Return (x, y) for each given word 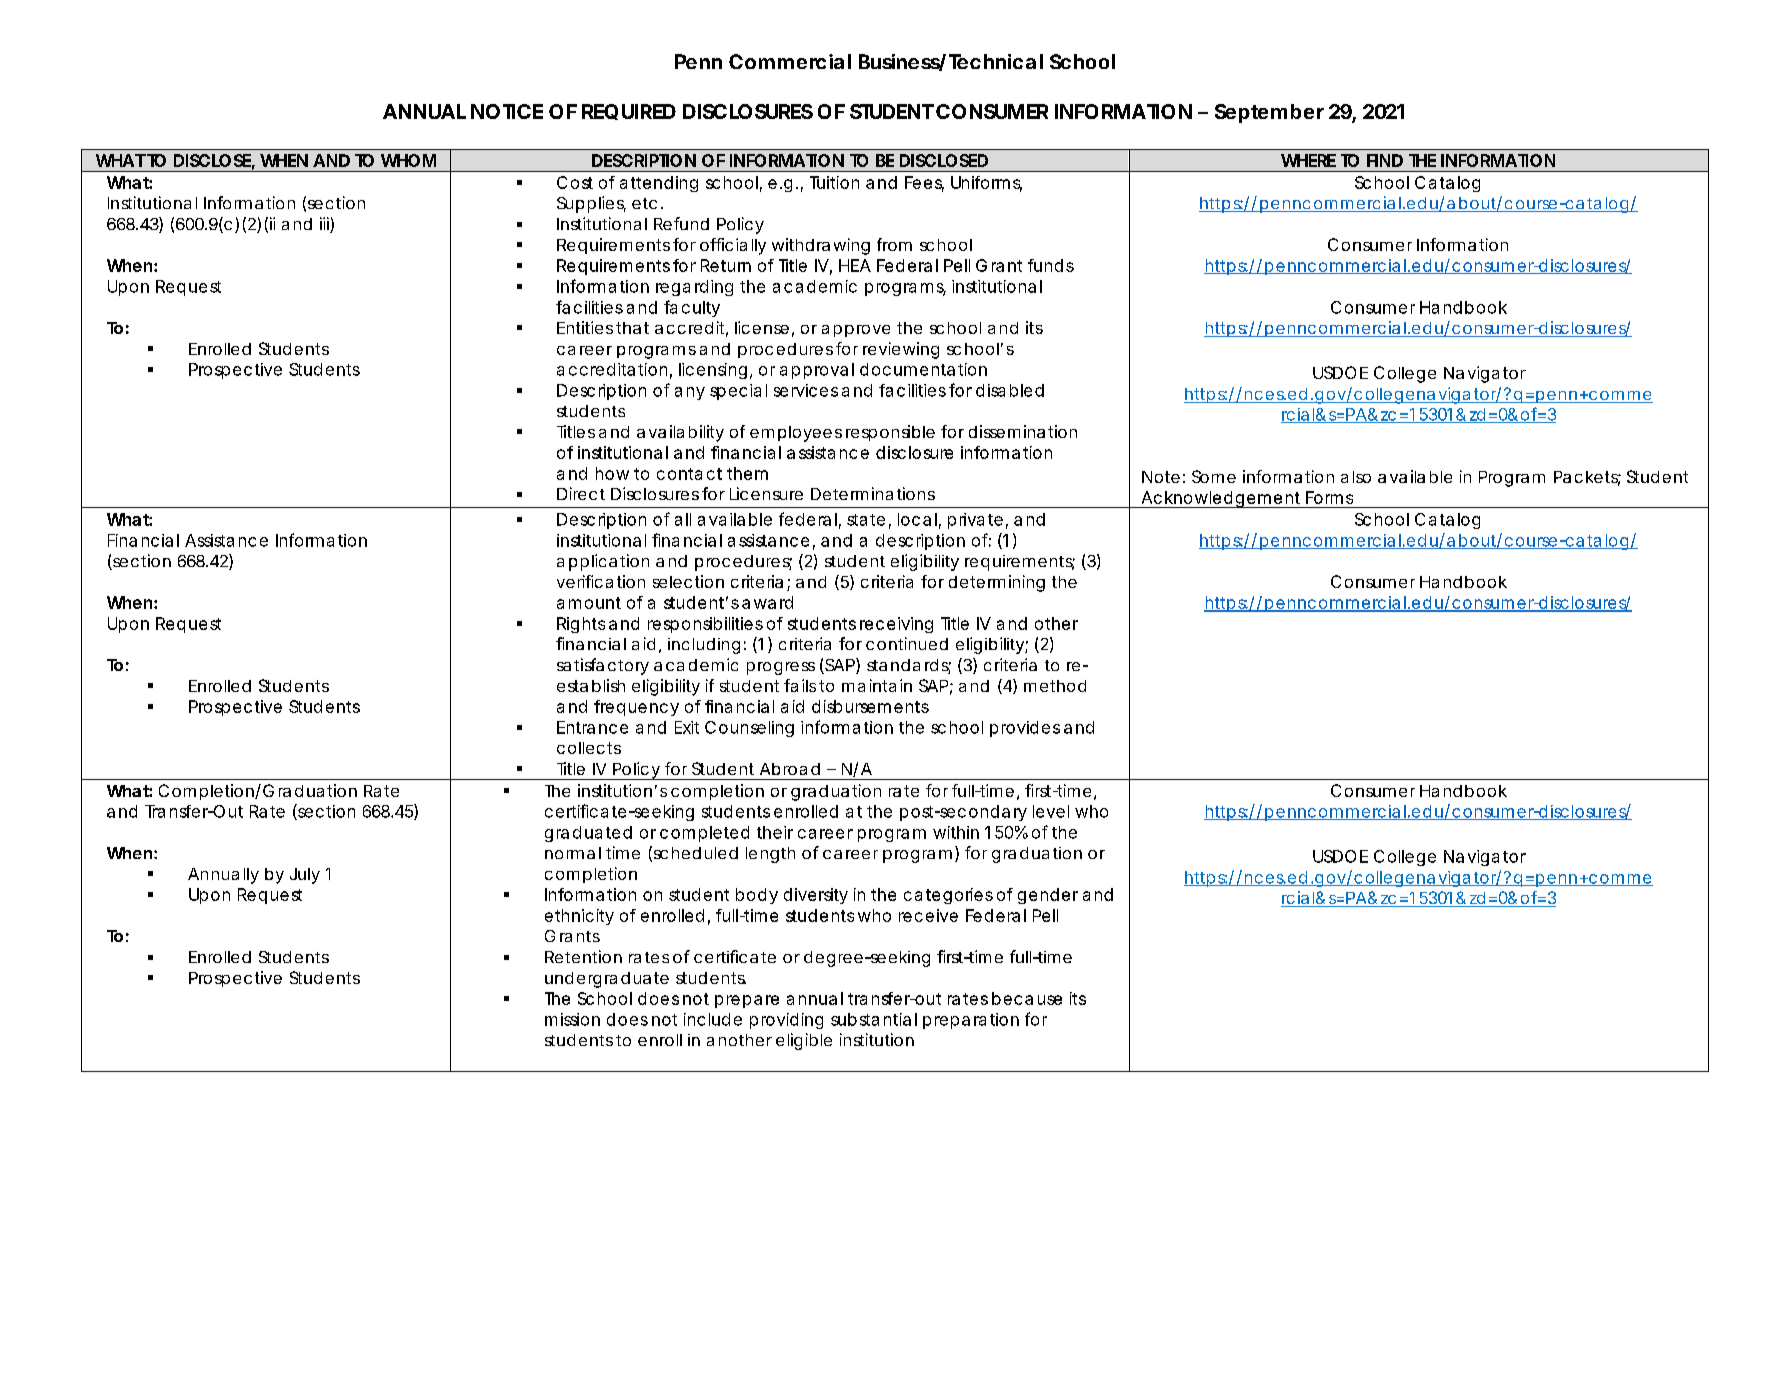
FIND (1385, 160)
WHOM (408, 160)
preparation (971, 1021)
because (1027, 998)
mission (572, 1019)
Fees (924, 183)
